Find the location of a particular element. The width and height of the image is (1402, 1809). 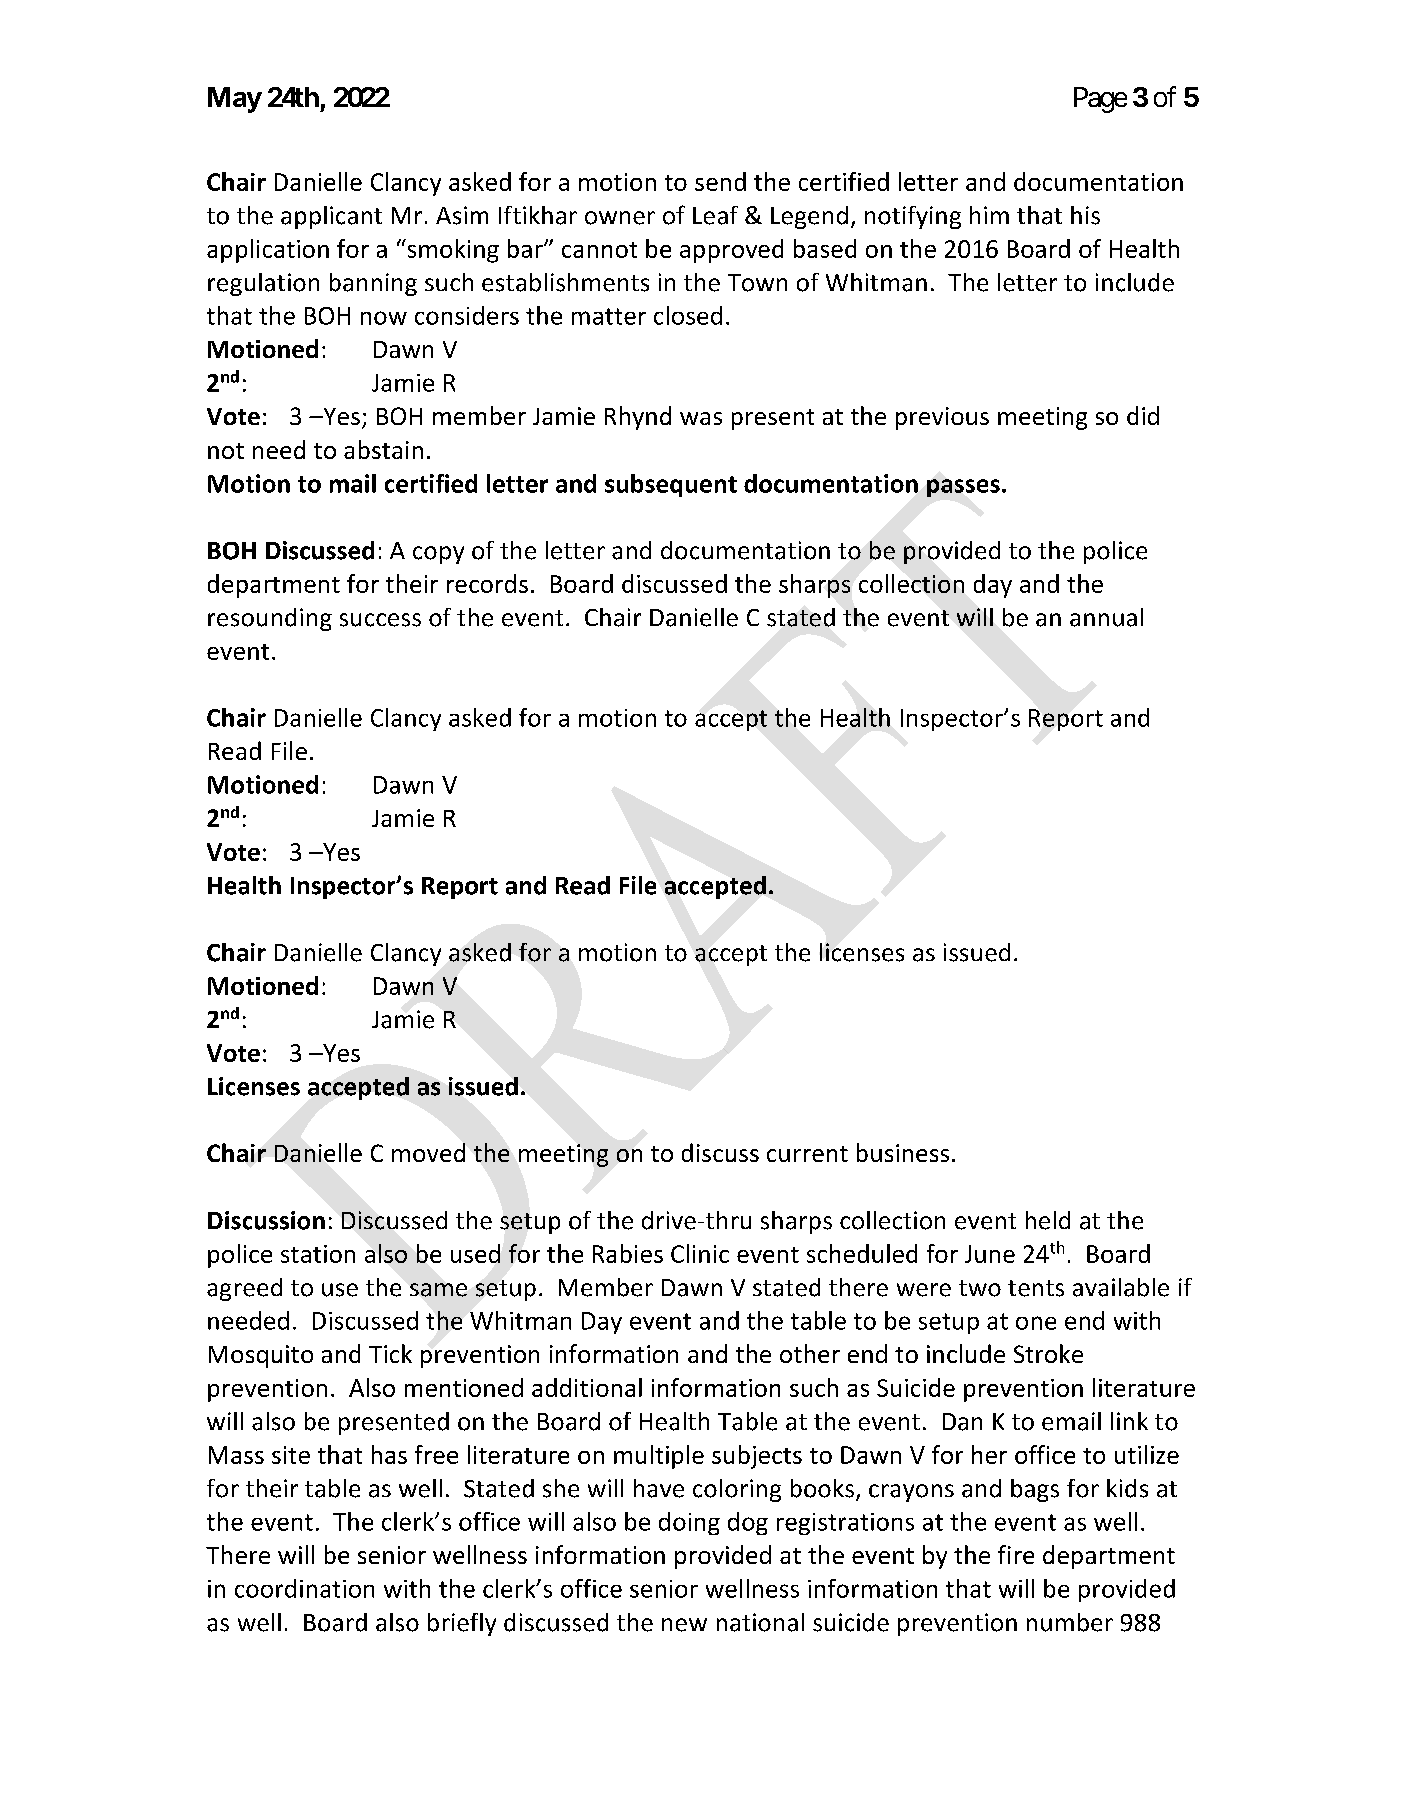

new is located at coordinates (684, 1625).
